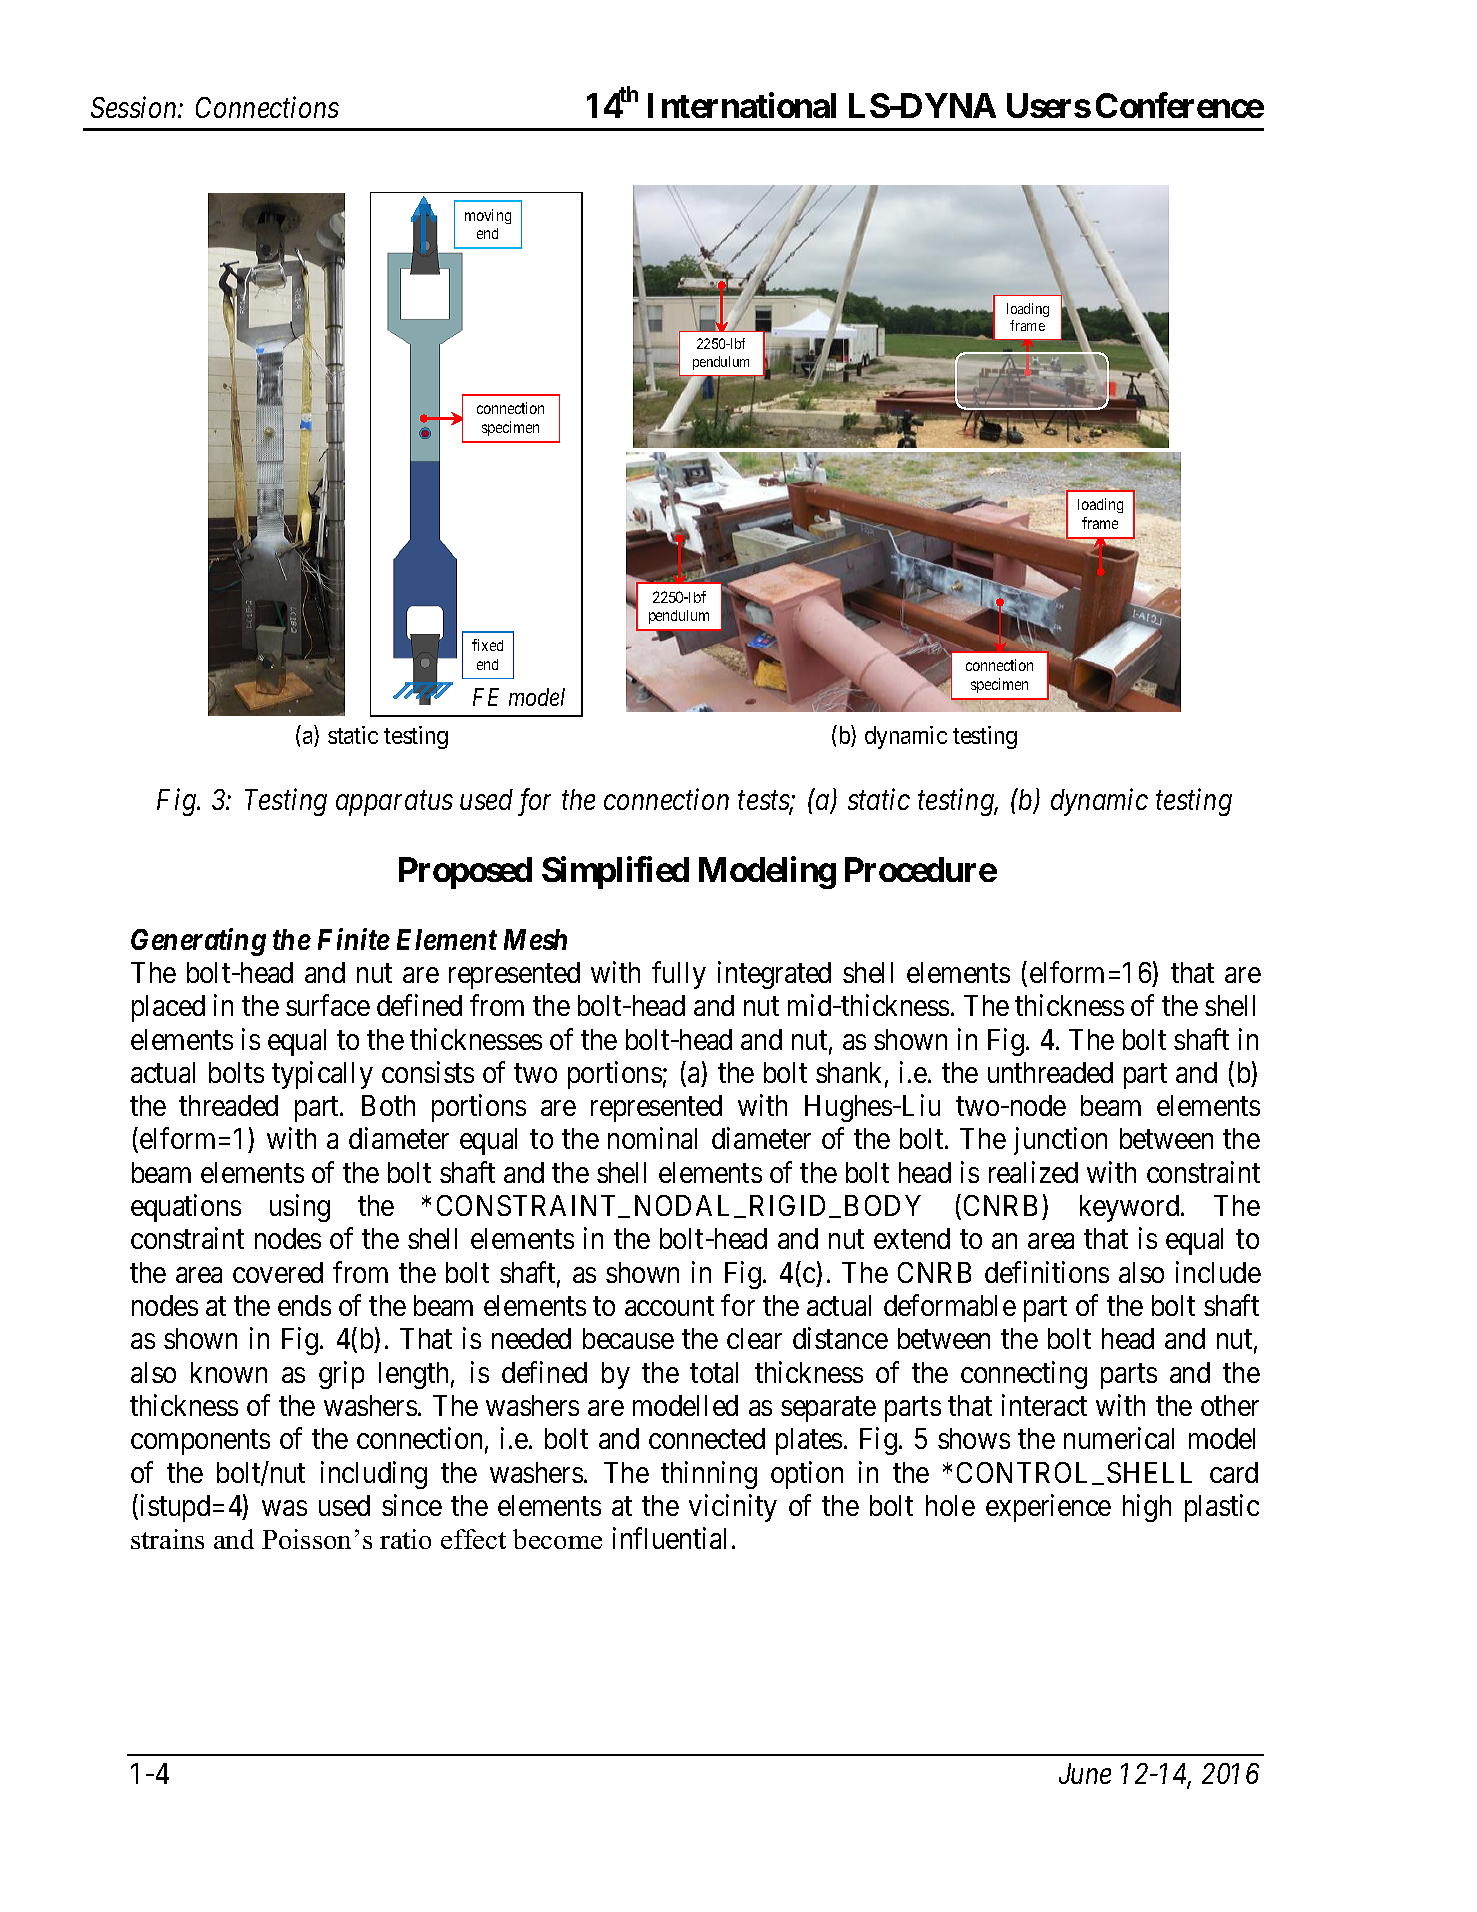  What do you see at coordinates (167, 1539) in the screenshot?
I see `strains` at bounding box center [167, 1539].
